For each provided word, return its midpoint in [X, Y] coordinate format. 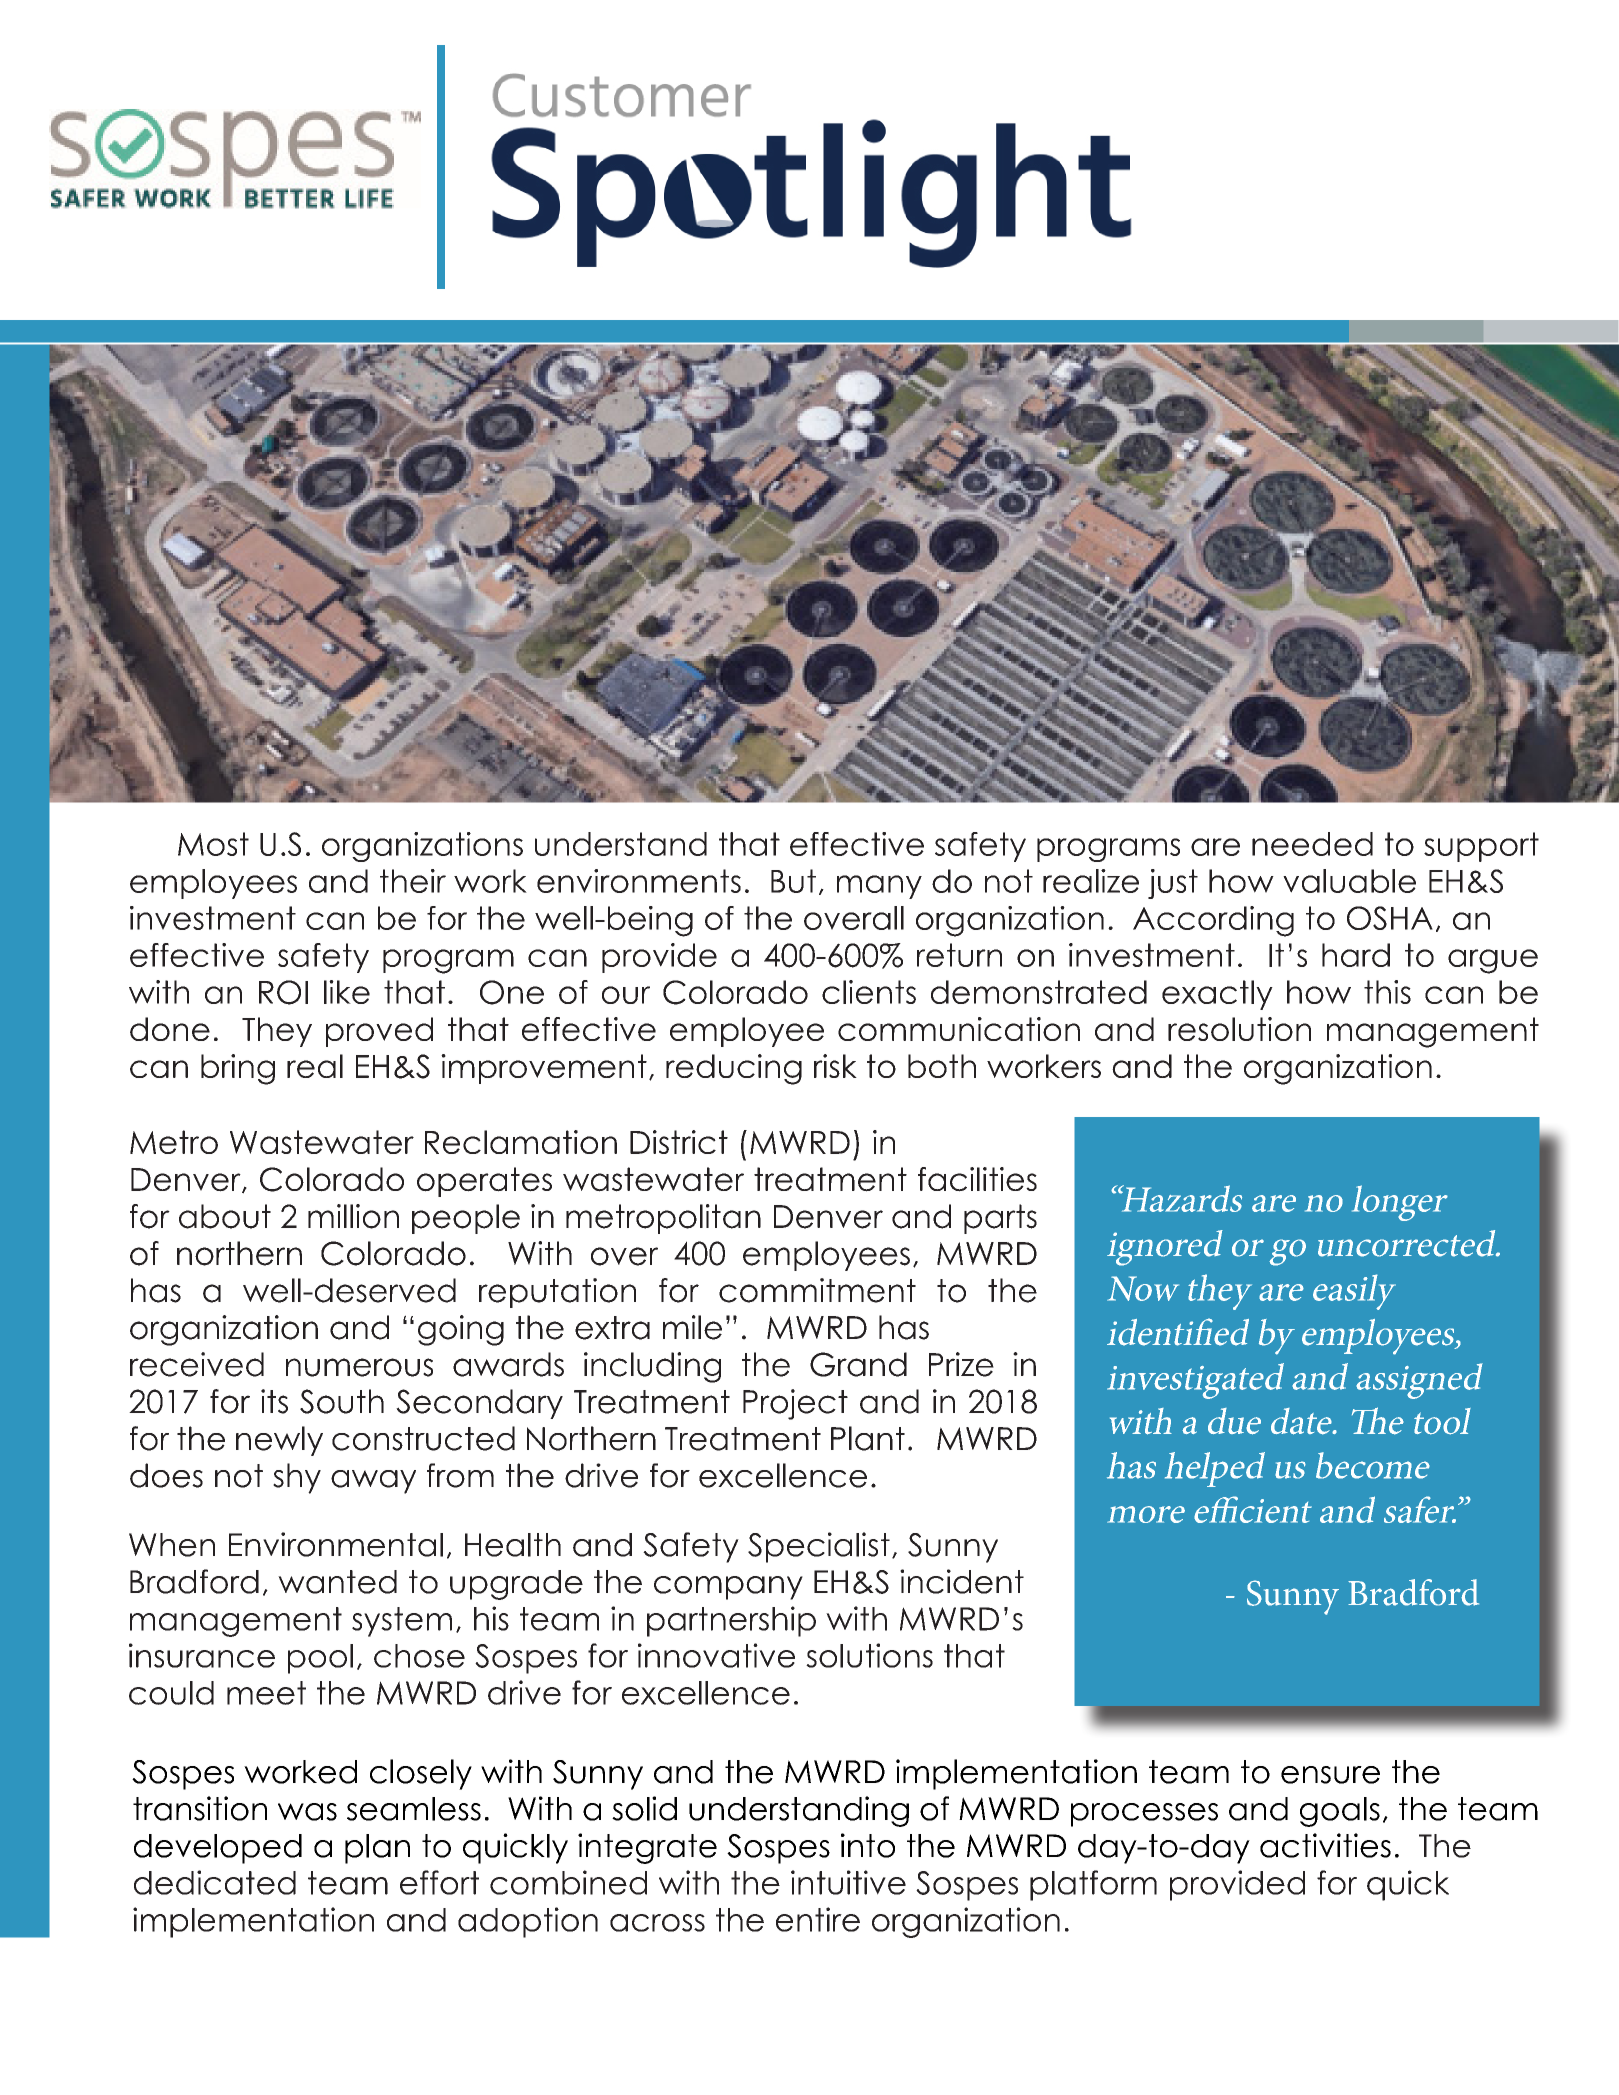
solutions [869, 1655]
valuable [1349, 881]
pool [320, 1659]
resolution [1239, 1029]
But [793, 881]
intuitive [848, 1882]
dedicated [215, 1882]
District [679, 1142]
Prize [961, 1364]
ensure [1330, 1775]
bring [238, 1069]
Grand [858, 1364]
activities [1325, 1845]
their [413, 881]
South [342, 1401]
